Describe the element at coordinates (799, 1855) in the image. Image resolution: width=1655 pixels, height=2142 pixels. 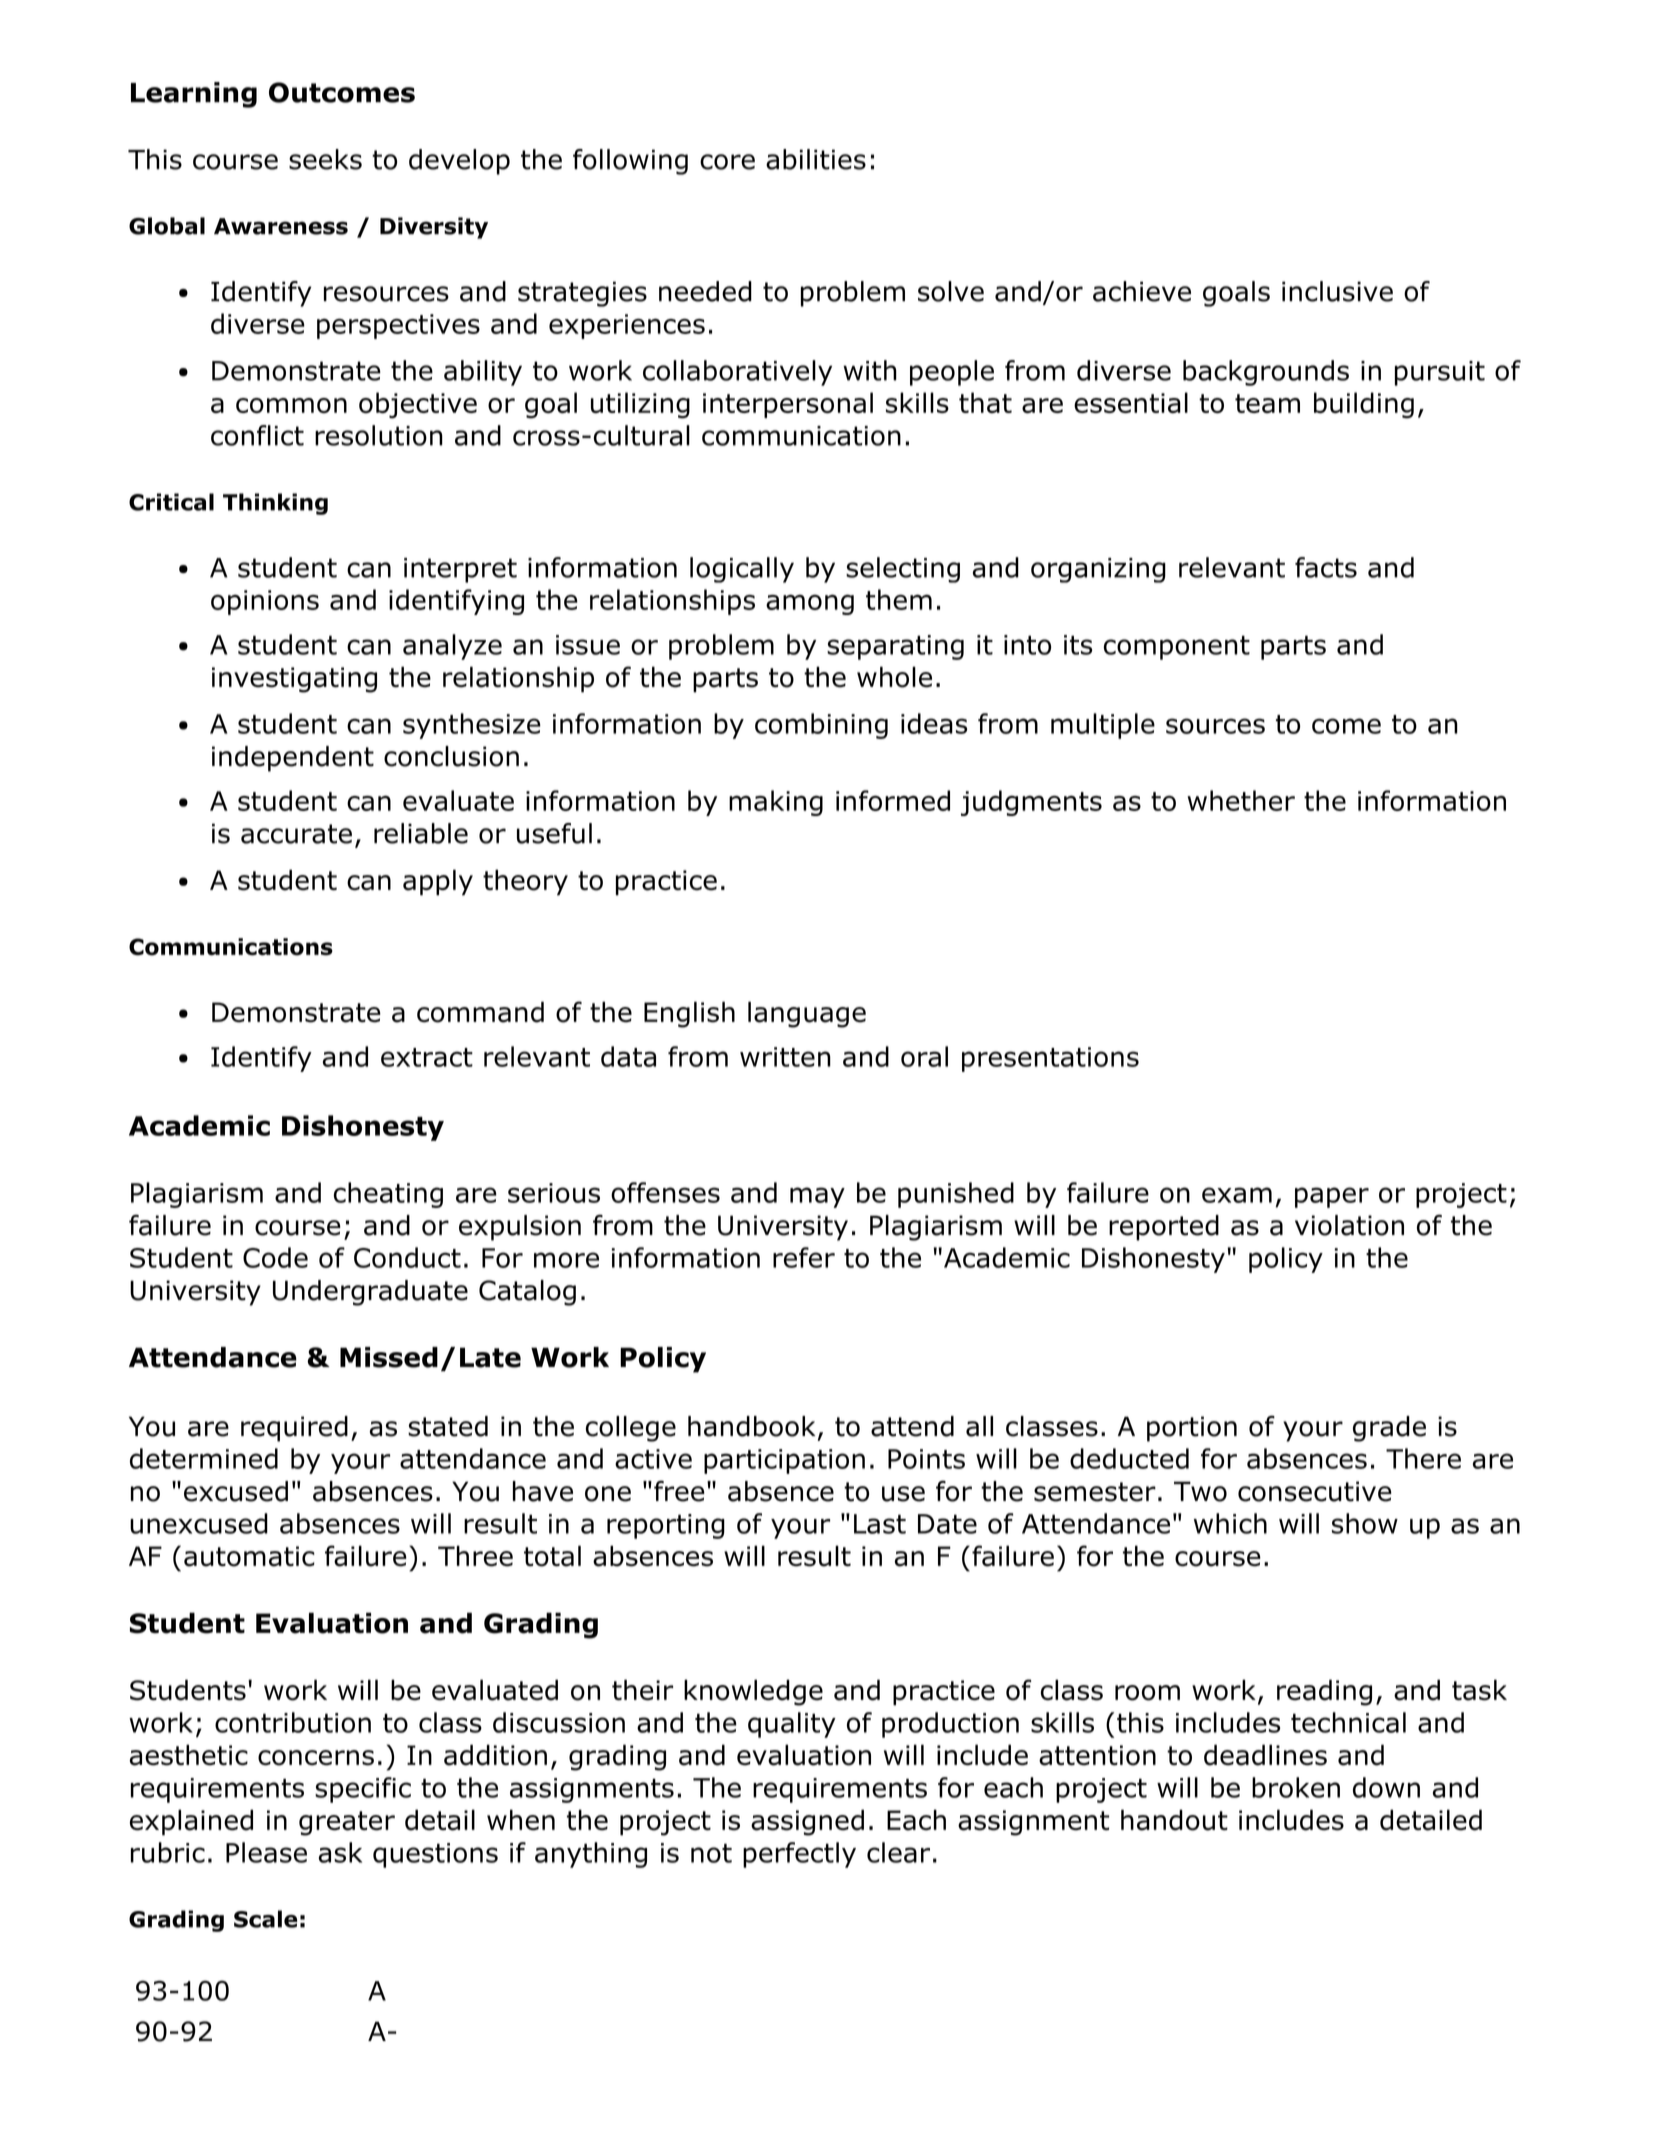
I see `perfectly` at that location.
